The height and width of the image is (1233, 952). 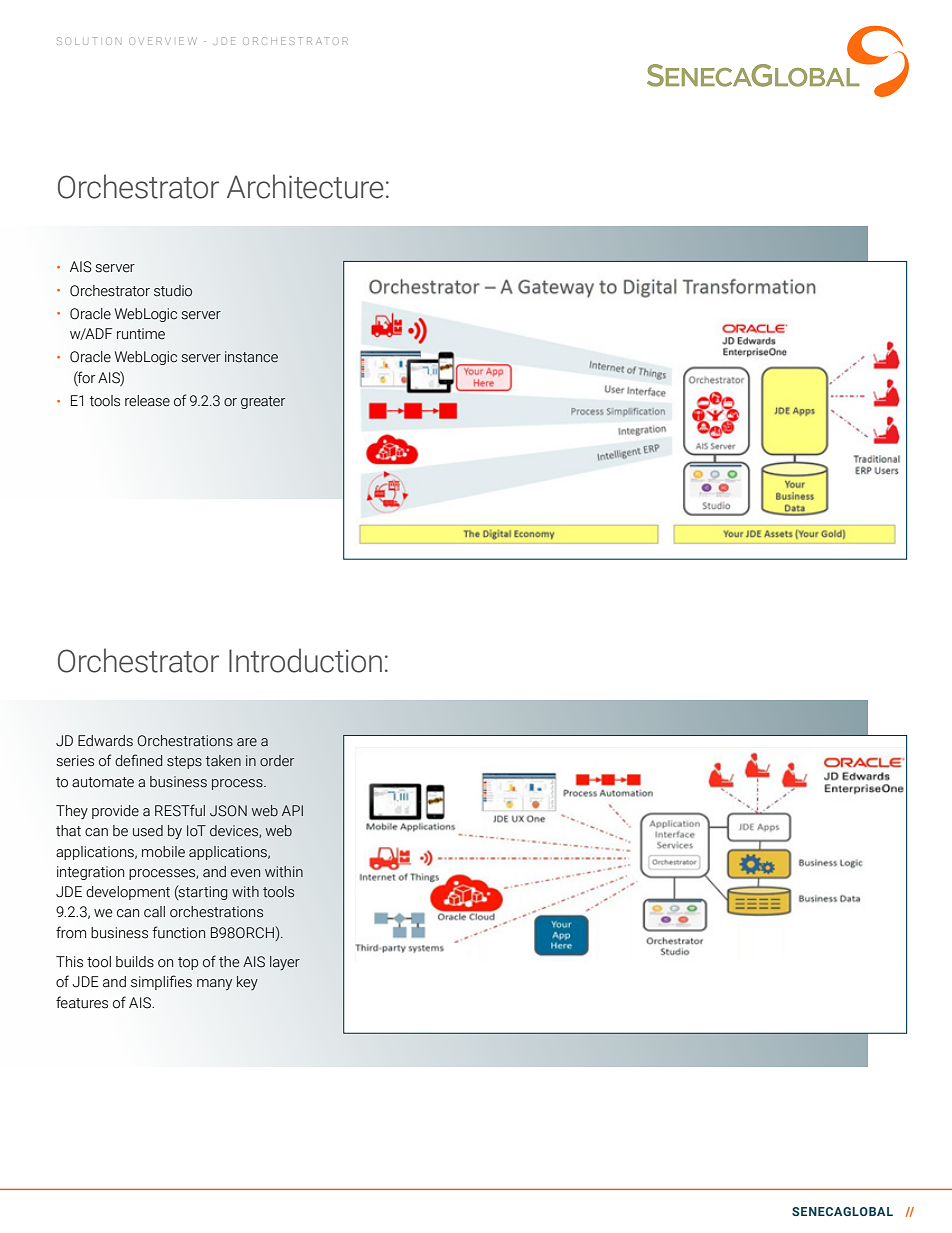 I want to click on taken, so click(x=223, y=761).
